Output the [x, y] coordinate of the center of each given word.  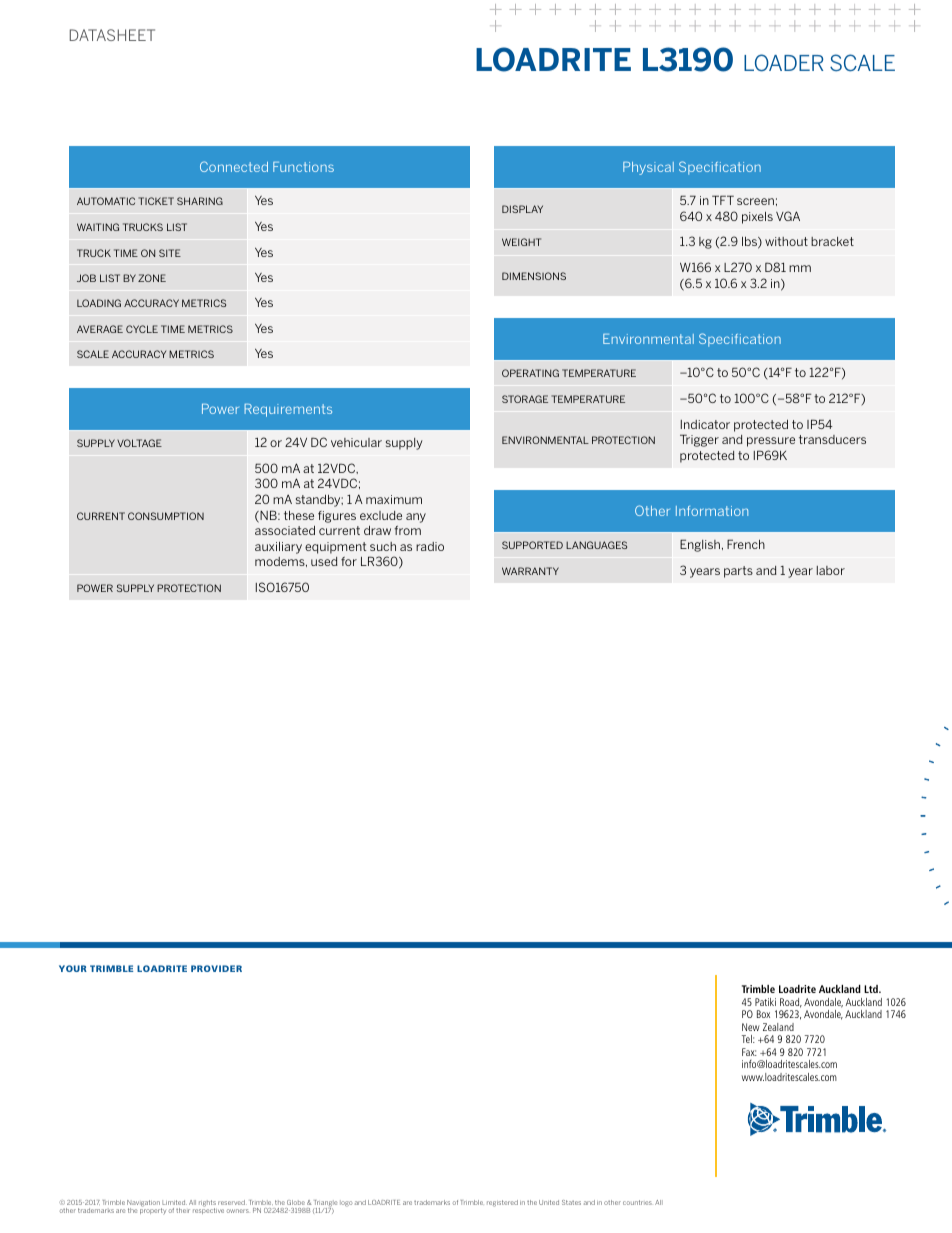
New [751, 1027]
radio [430, 546]
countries [637, 1202]
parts [738, 572]
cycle [142, 329]
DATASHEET [112, 35]
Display [522, 209]
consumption [166, 516]
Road [791, 1003]
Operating [530, 373]
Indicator [705, 424]
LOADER [783, 63]
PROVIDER [216, 968]
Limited [174, 1202]
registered [502, 1203]
